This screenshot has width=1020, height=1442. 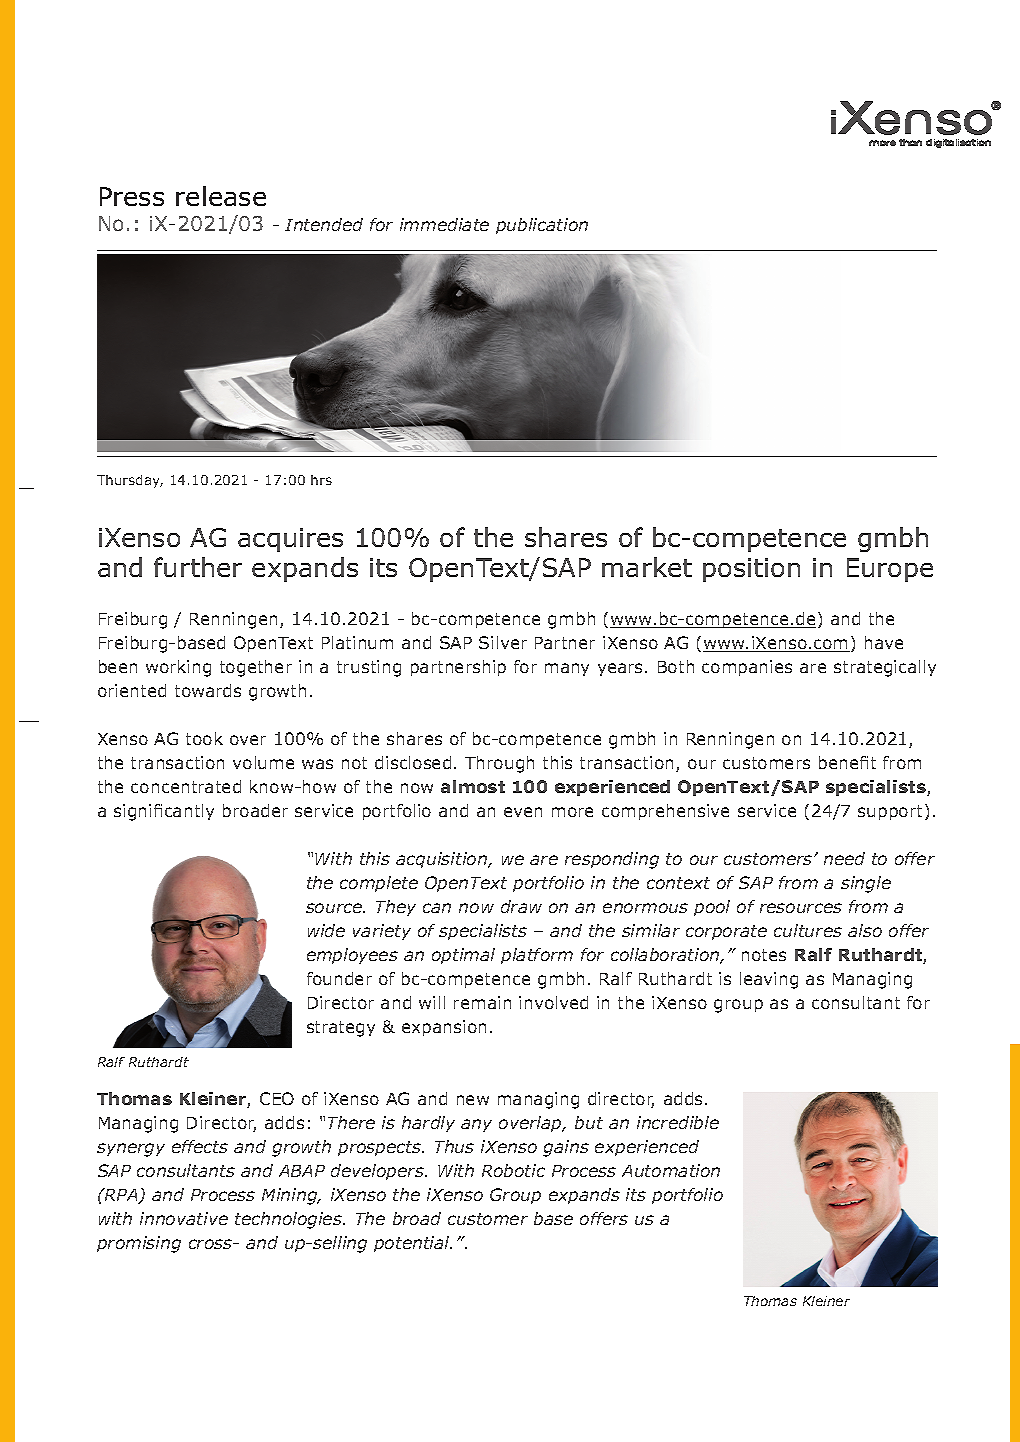 What do you see at coordinates (444, 224) in the screenshot?
I see `immediate` at bounding box center [444, 224].
